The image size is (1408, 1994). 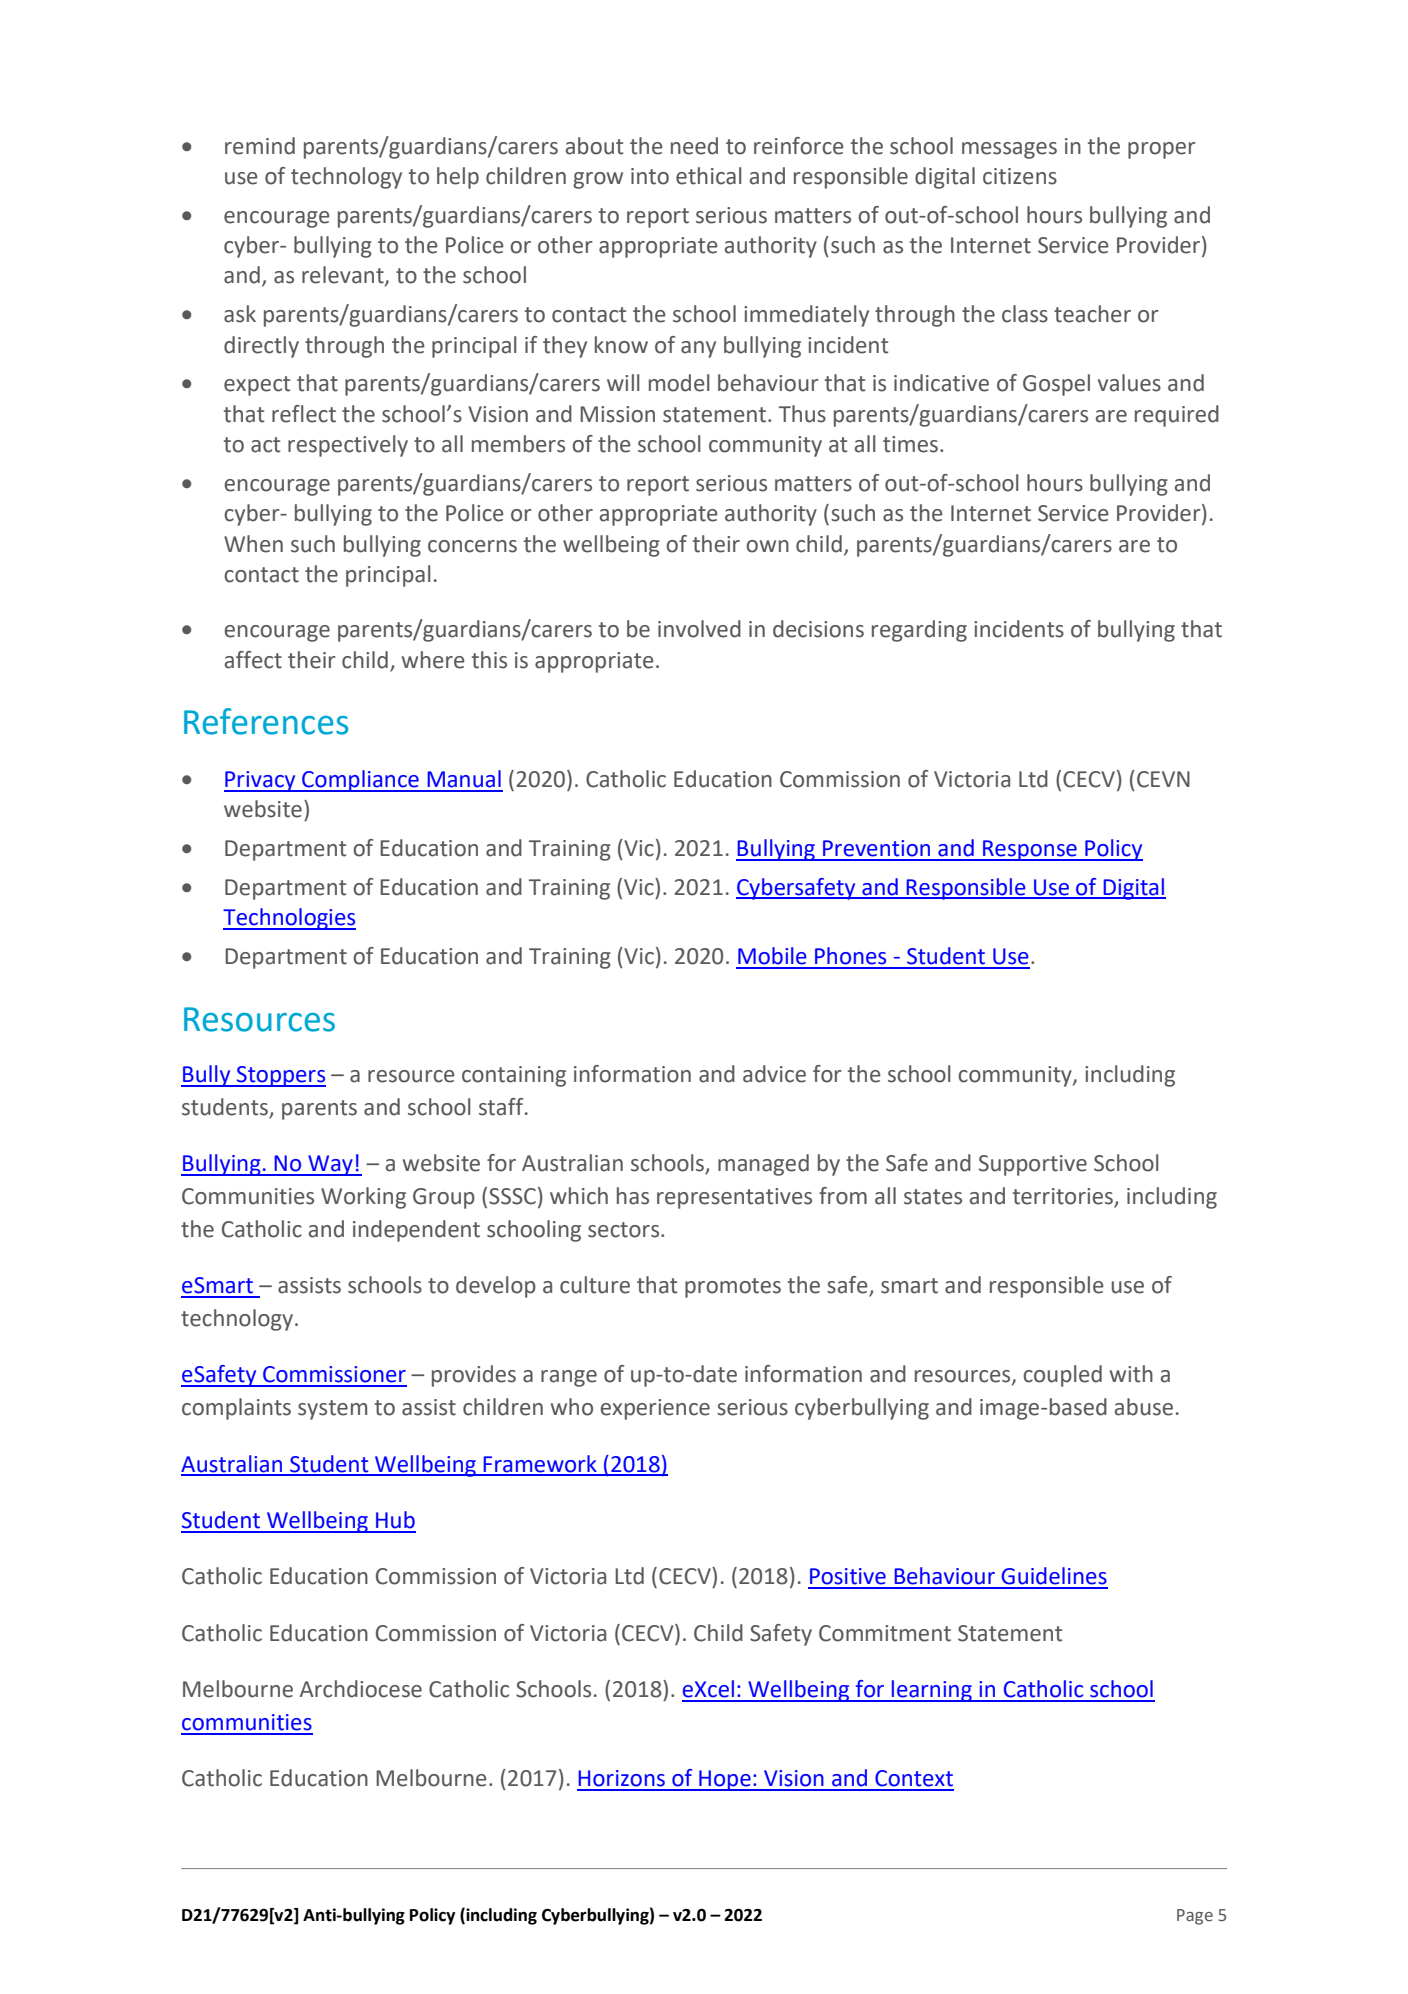 What do you see at coordinates (1144, 1407) in the screenshot?
I see `abuse` at bounding box center [1144, 1407].
